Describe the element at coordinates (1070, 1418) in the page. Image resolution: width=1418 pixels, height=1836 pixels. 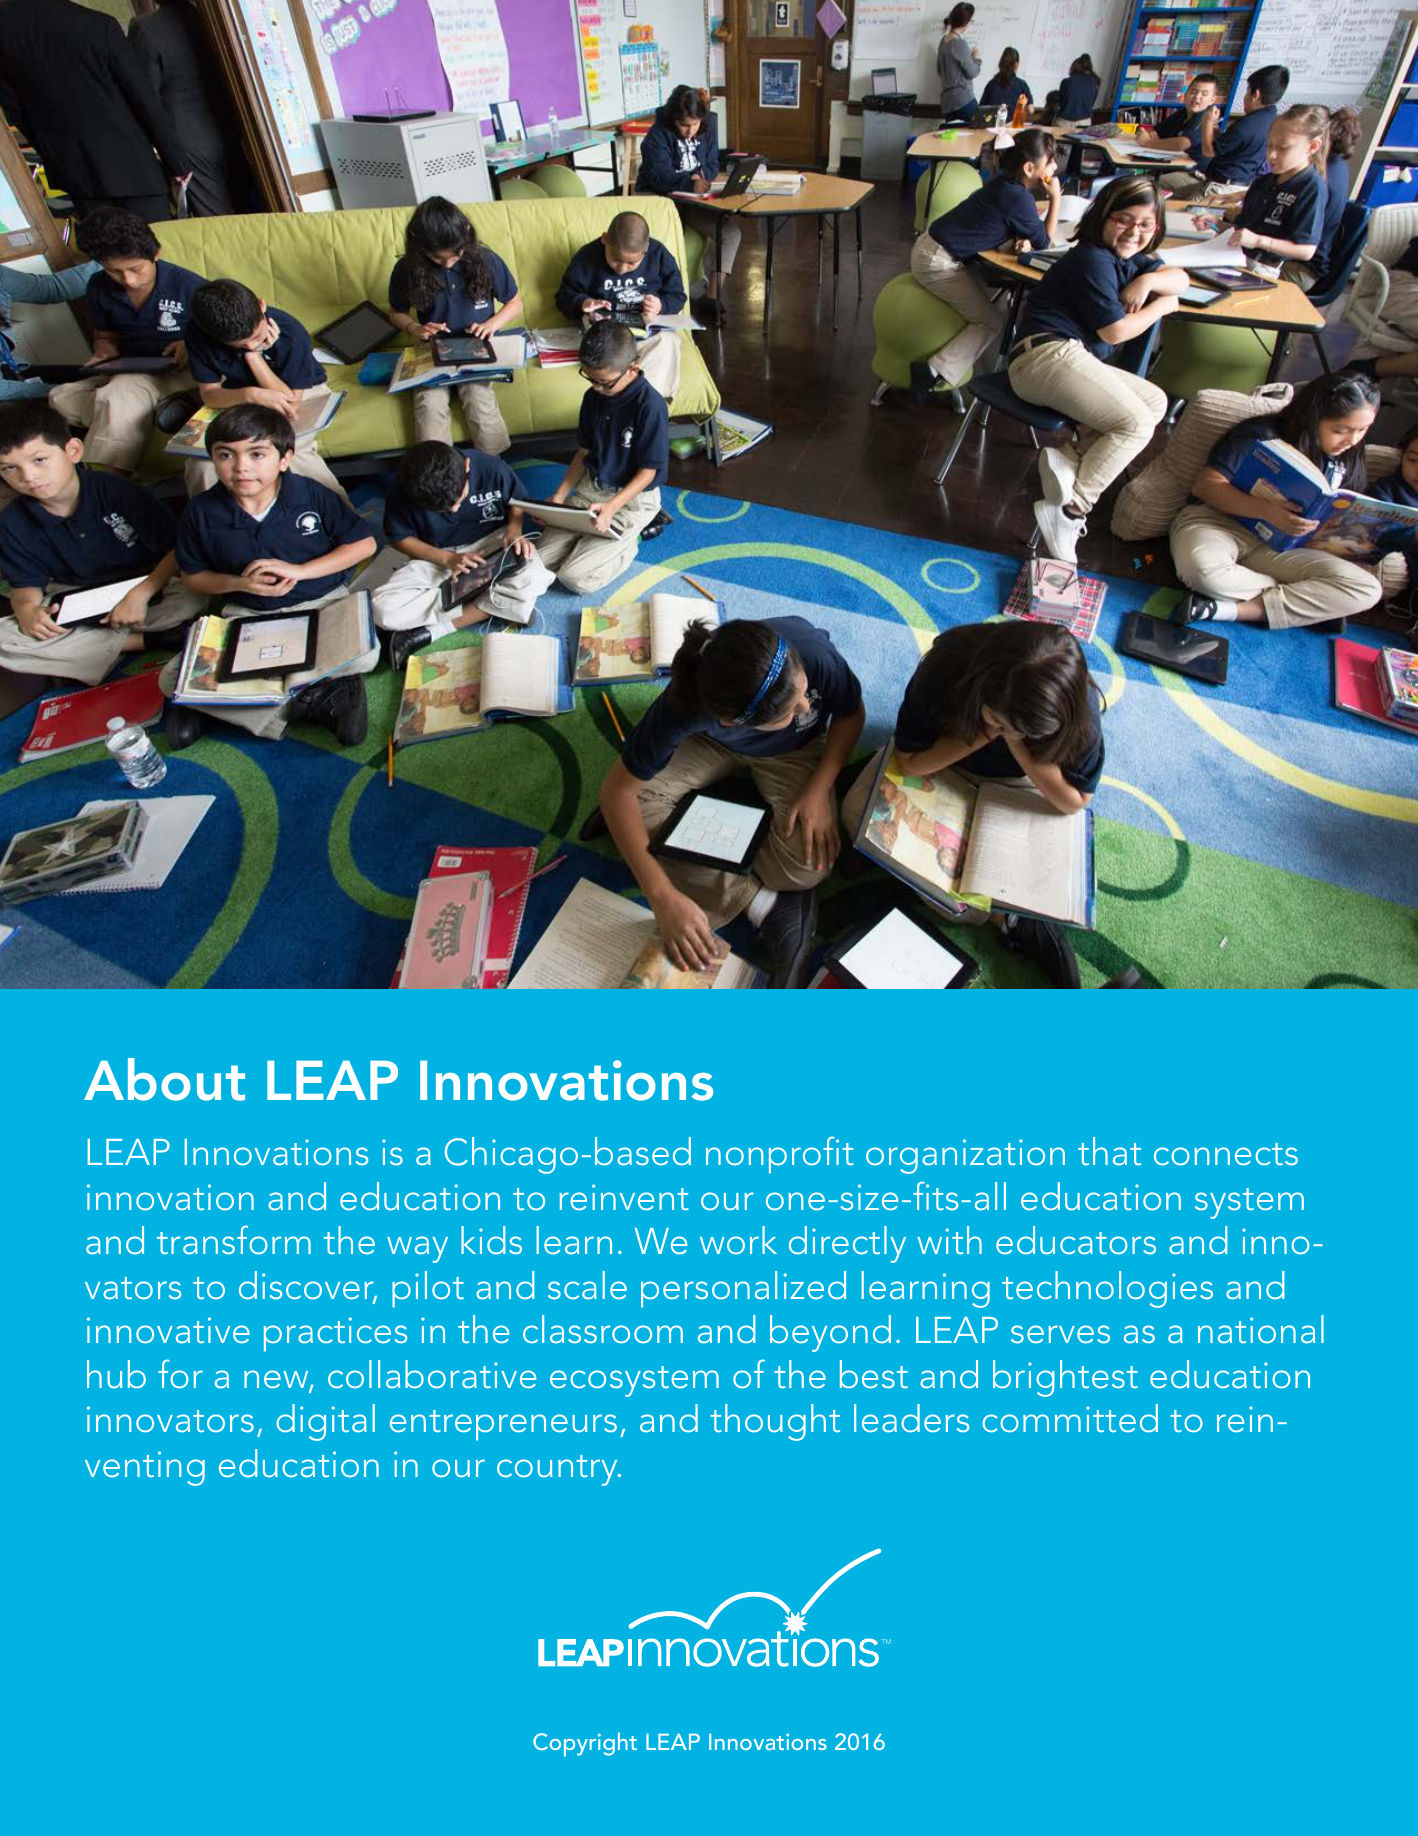
I see `committed` at that location.
